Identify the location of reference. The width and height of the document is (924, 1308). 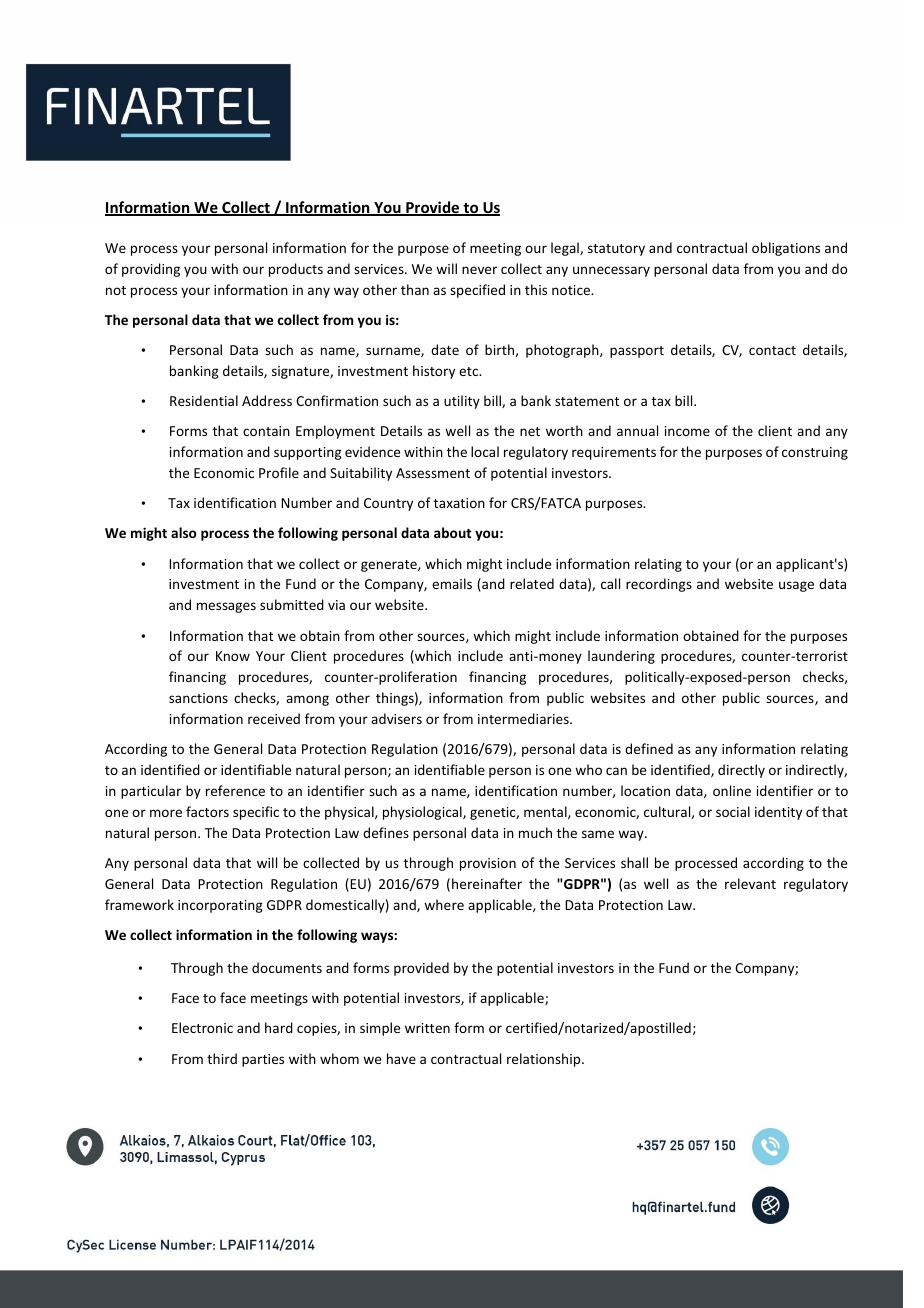
(235, 790).
